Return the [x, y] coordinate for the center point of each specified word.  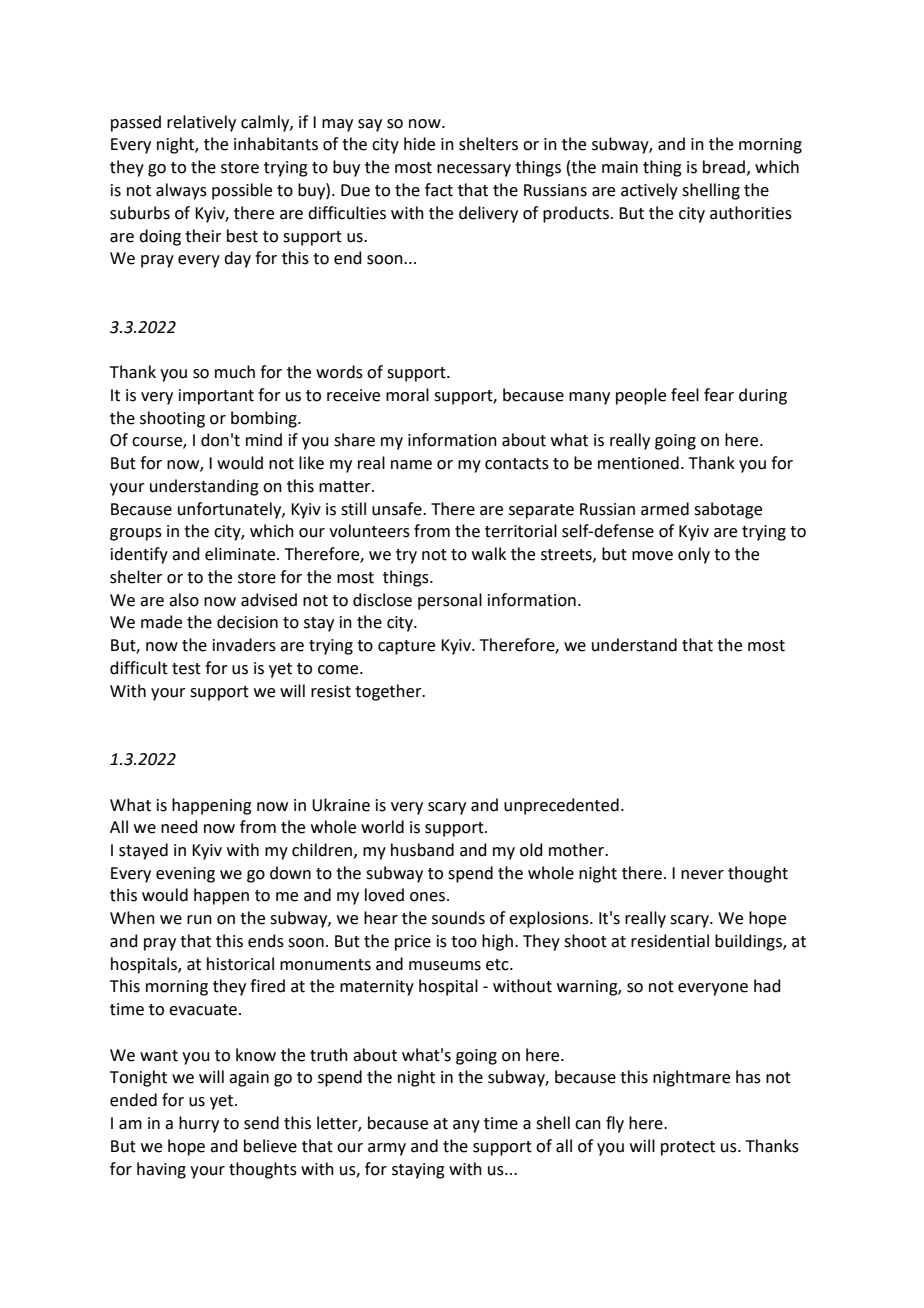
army [387, 1149]
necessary [474, 170]
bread [724, 167]
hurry [199, 1124]
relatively [201, 123]
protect [688, 1148]
